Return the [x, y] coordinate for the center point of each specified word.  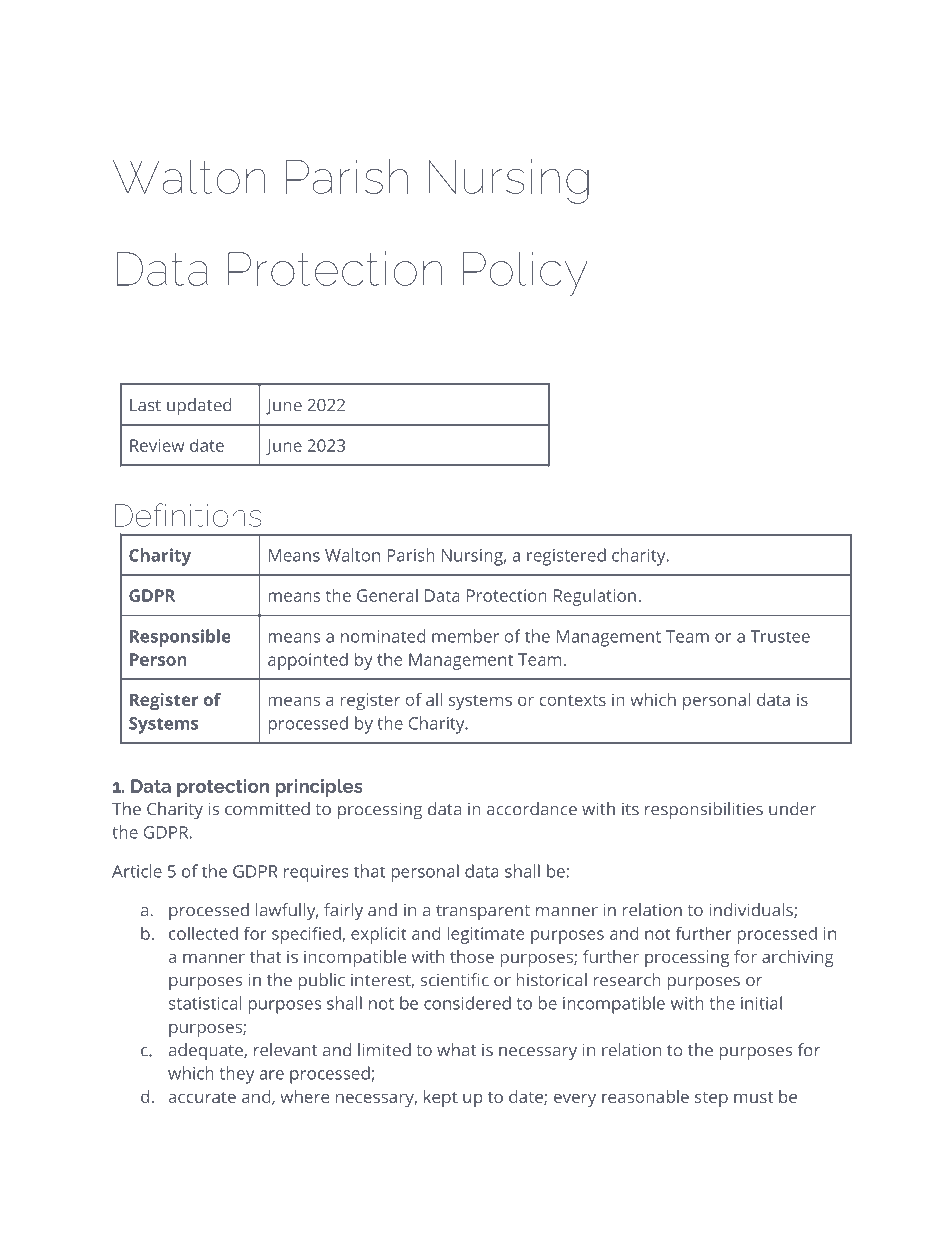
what [456, 1050]
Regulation [595, 597]
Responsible [180, 638]
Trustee [780, 636]
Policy [525, 273]
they [237, 1075]
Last [145, 405]
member [465, 636]
